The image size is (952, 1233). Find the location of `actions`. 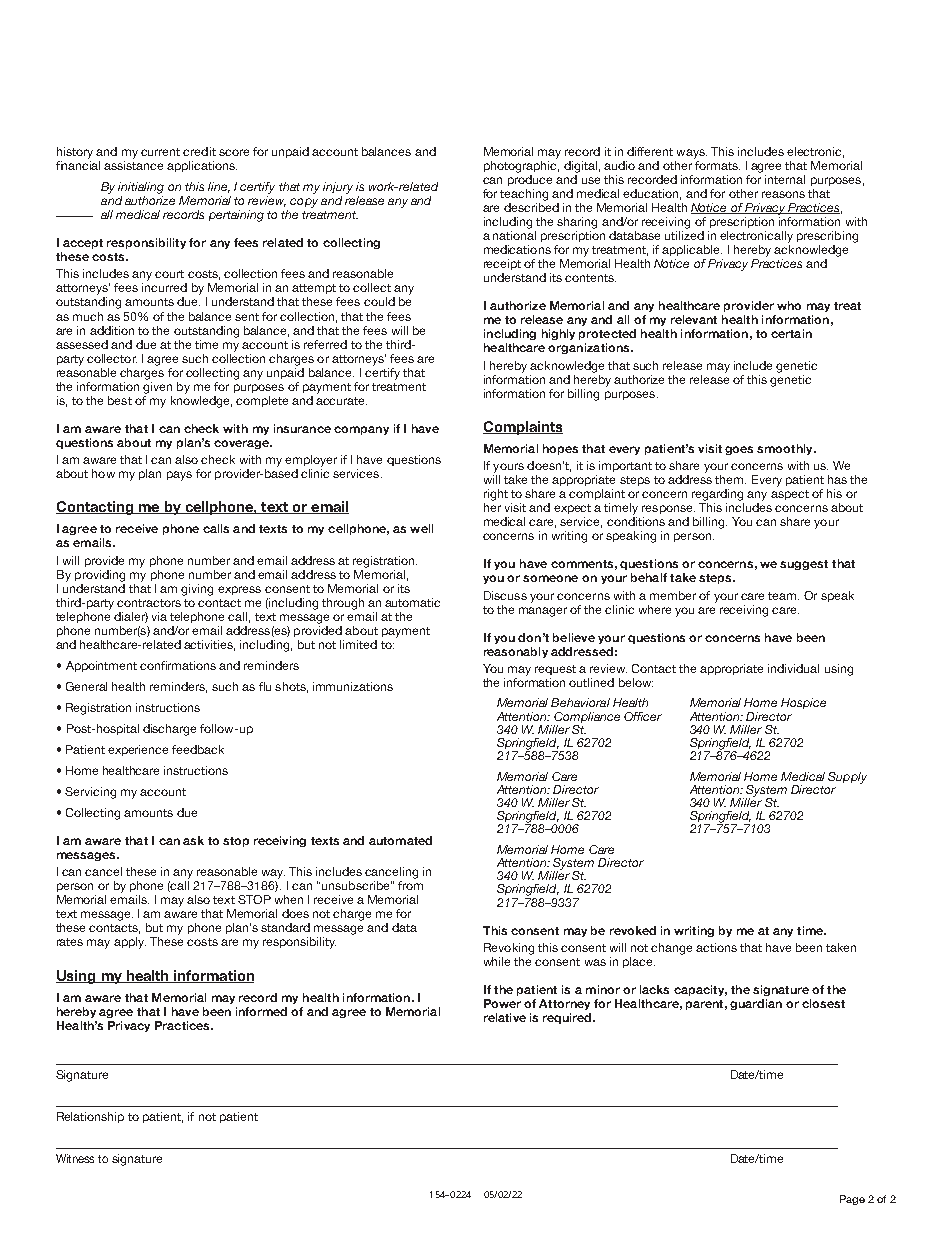

actions is located at coordinates (716, 947).
